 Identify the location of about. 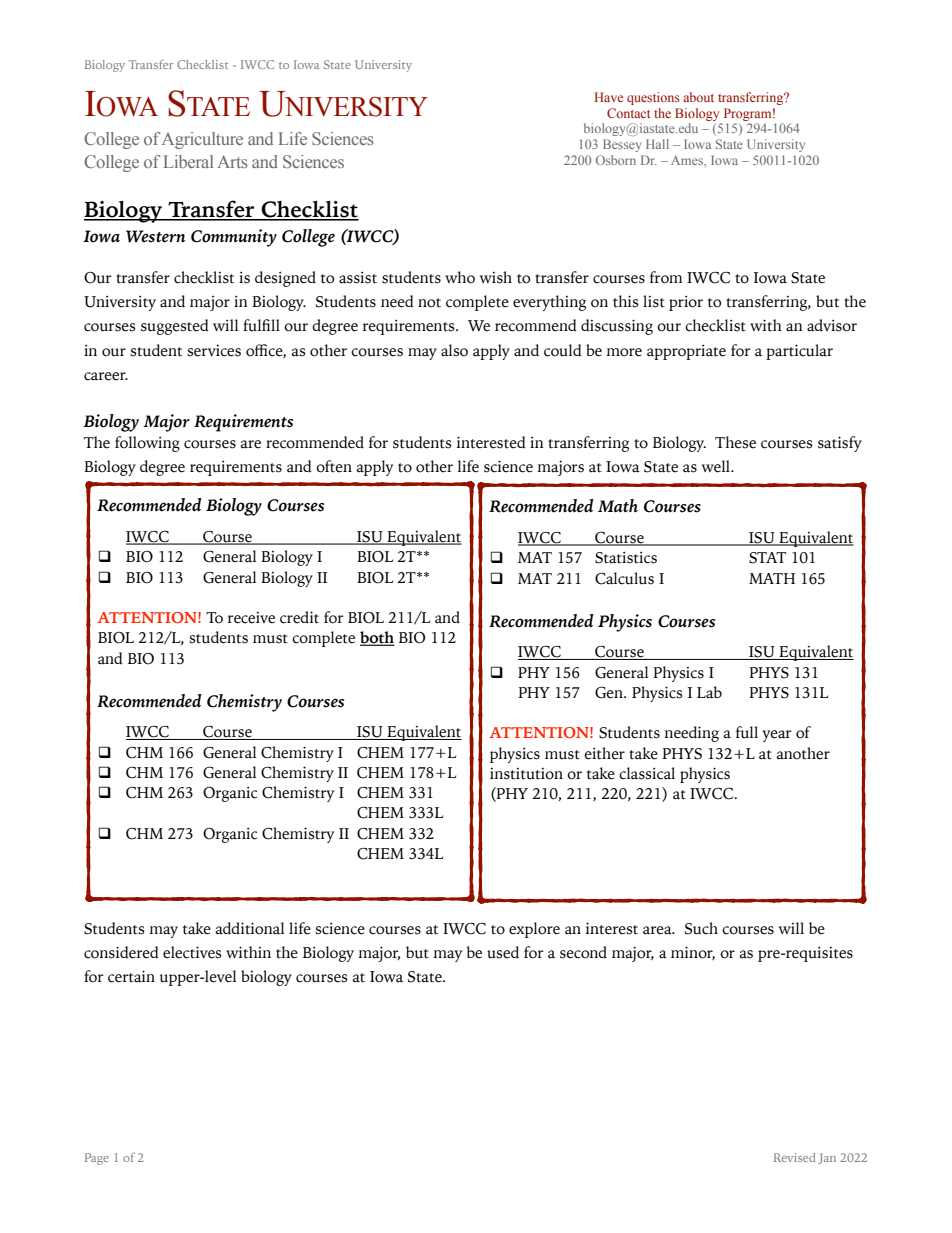
(698, 97).
